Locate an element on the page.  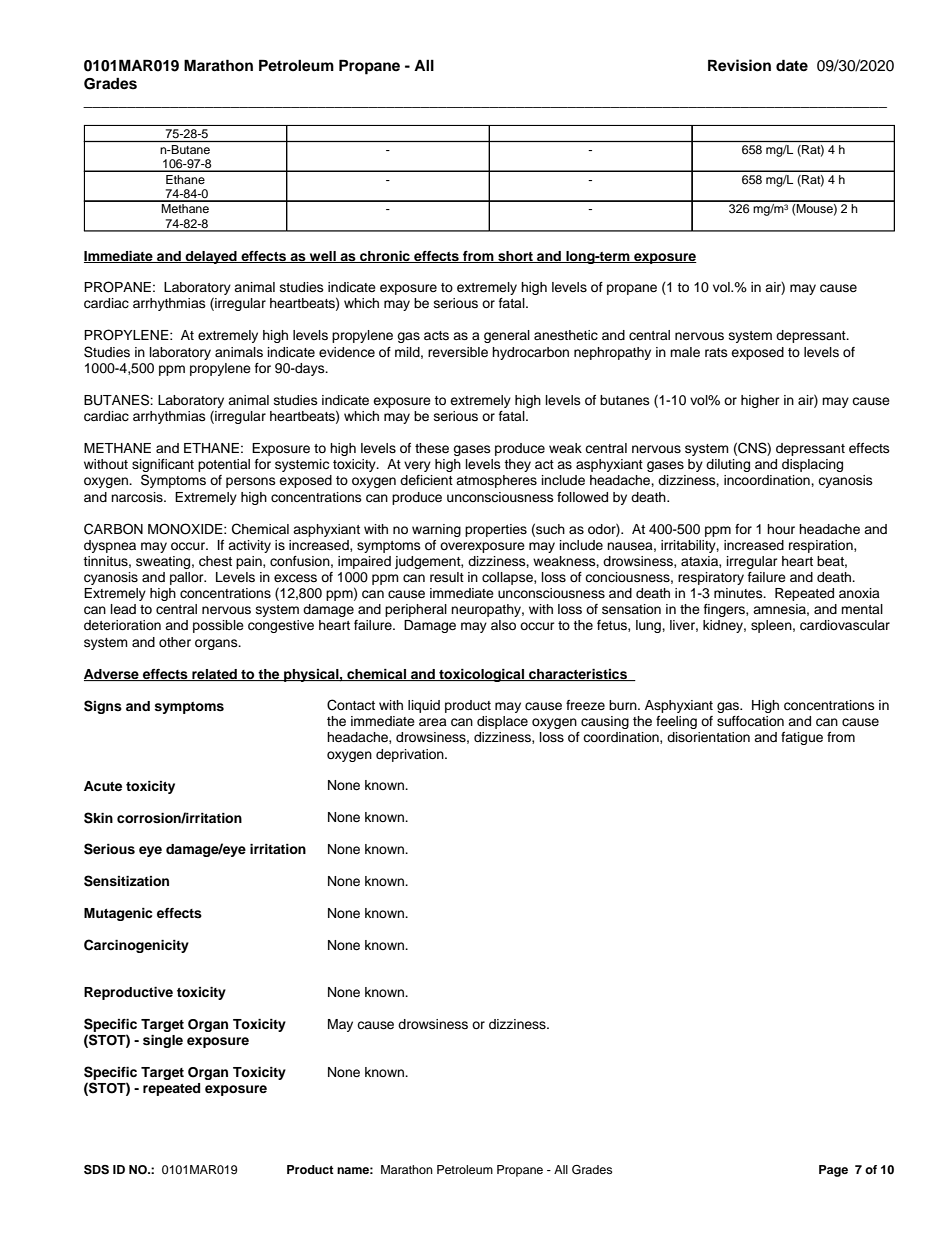
possible is located at coordinates (218, 626).
